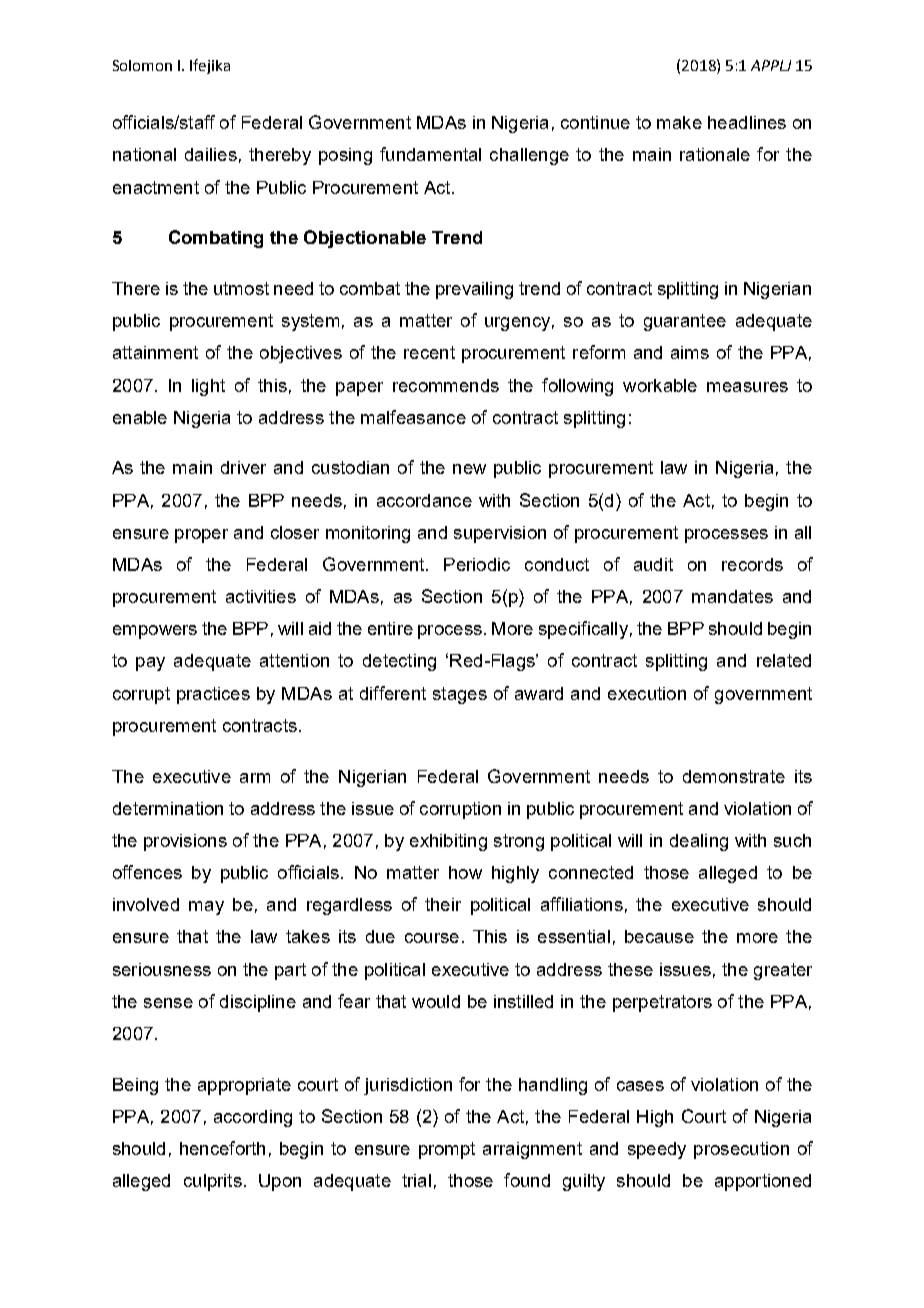 This screenshot has height=1308, width=924. What do you see at coordinates (211, 154) in the screenshot?
I see `dailies` at bounding box center [211, 154].
